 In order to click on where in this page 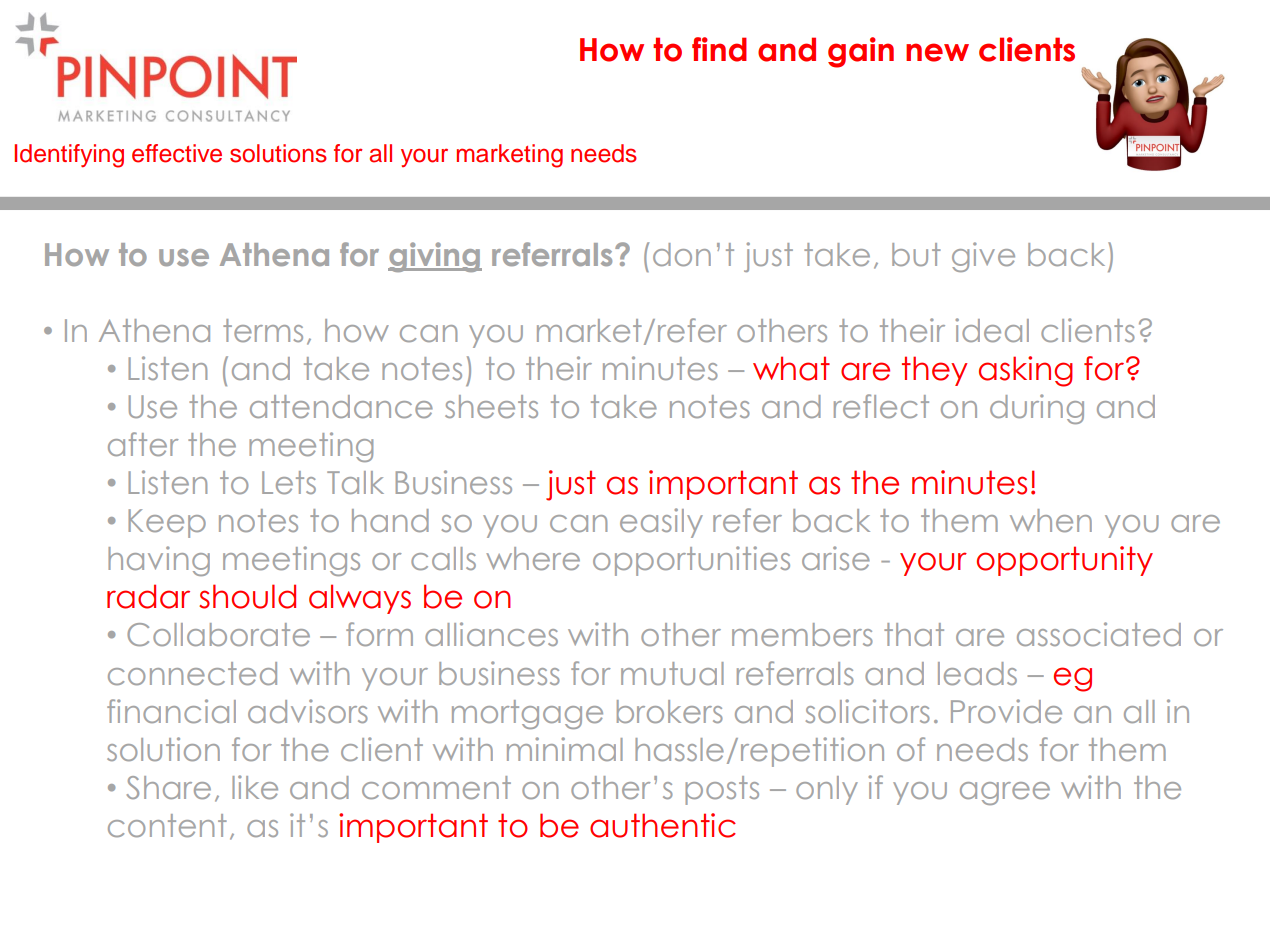, I will do `click(533, 558)`.
